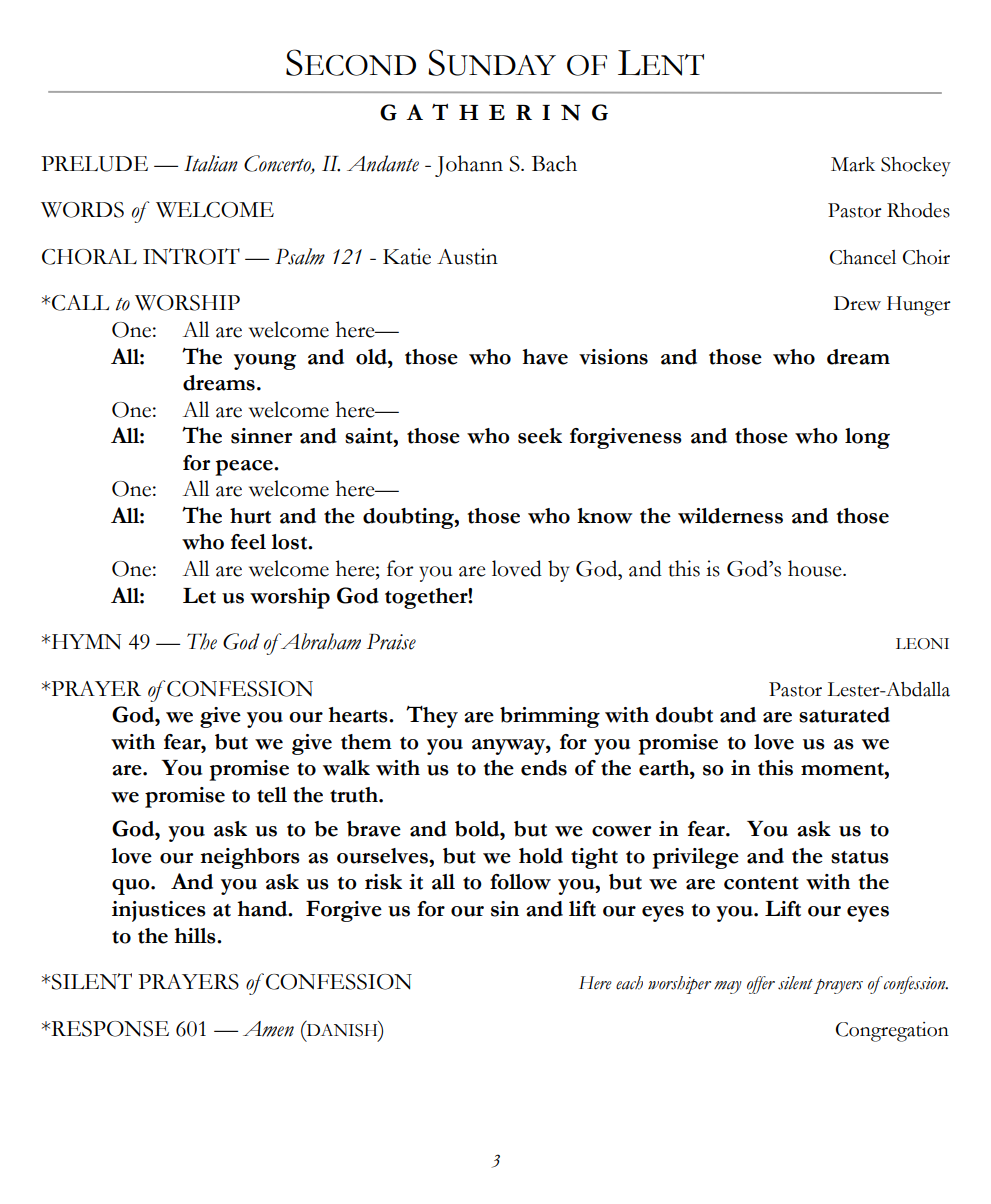  What do you see at coordinates (265, 362) in the image?
I see `young` at bounding box center [265, 362].
